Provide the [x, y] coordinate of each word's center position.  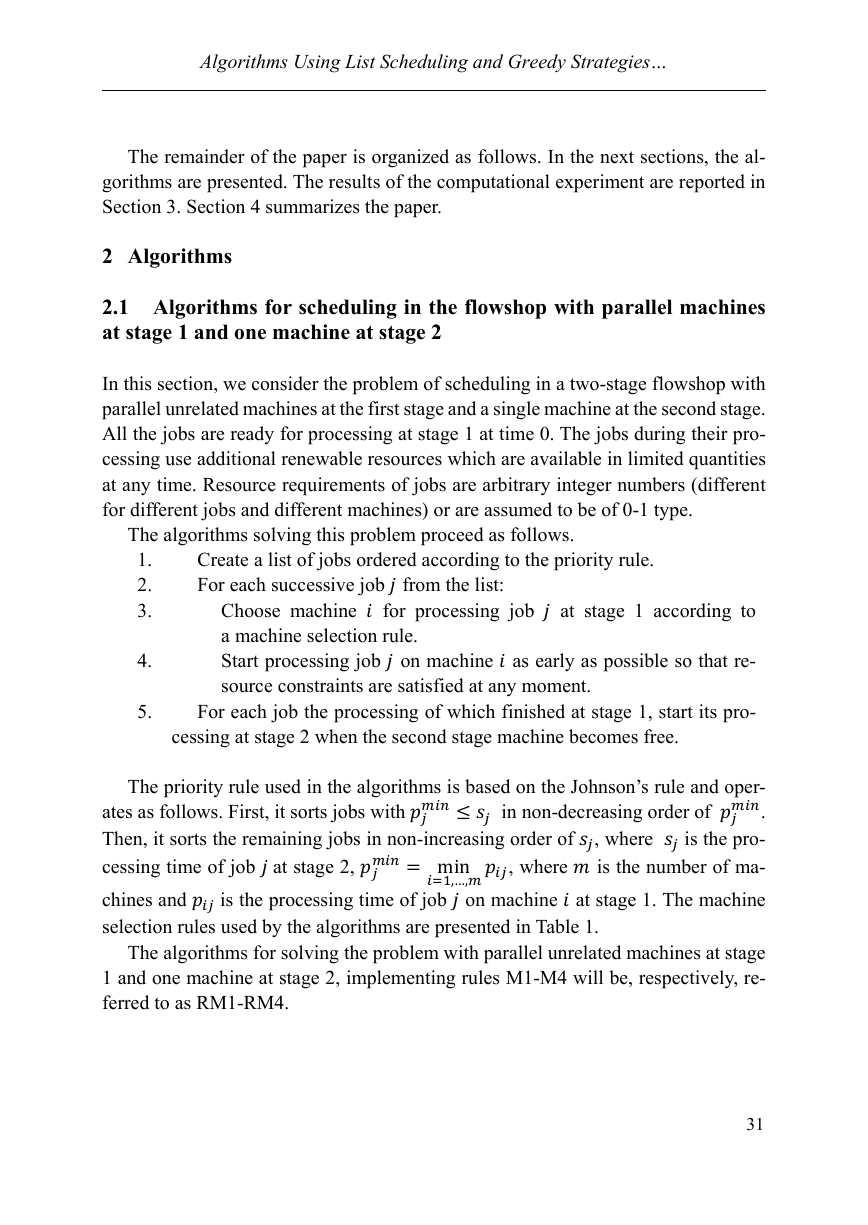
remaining [282, 840]
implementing [401, 979]
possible [636, 662]
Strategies [610, 63]
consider [285, 383]
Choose [250, 610]
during [659, 435]
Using [318, 64]
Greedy [537, 63]
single [517, 410]
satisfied [431, 685]
